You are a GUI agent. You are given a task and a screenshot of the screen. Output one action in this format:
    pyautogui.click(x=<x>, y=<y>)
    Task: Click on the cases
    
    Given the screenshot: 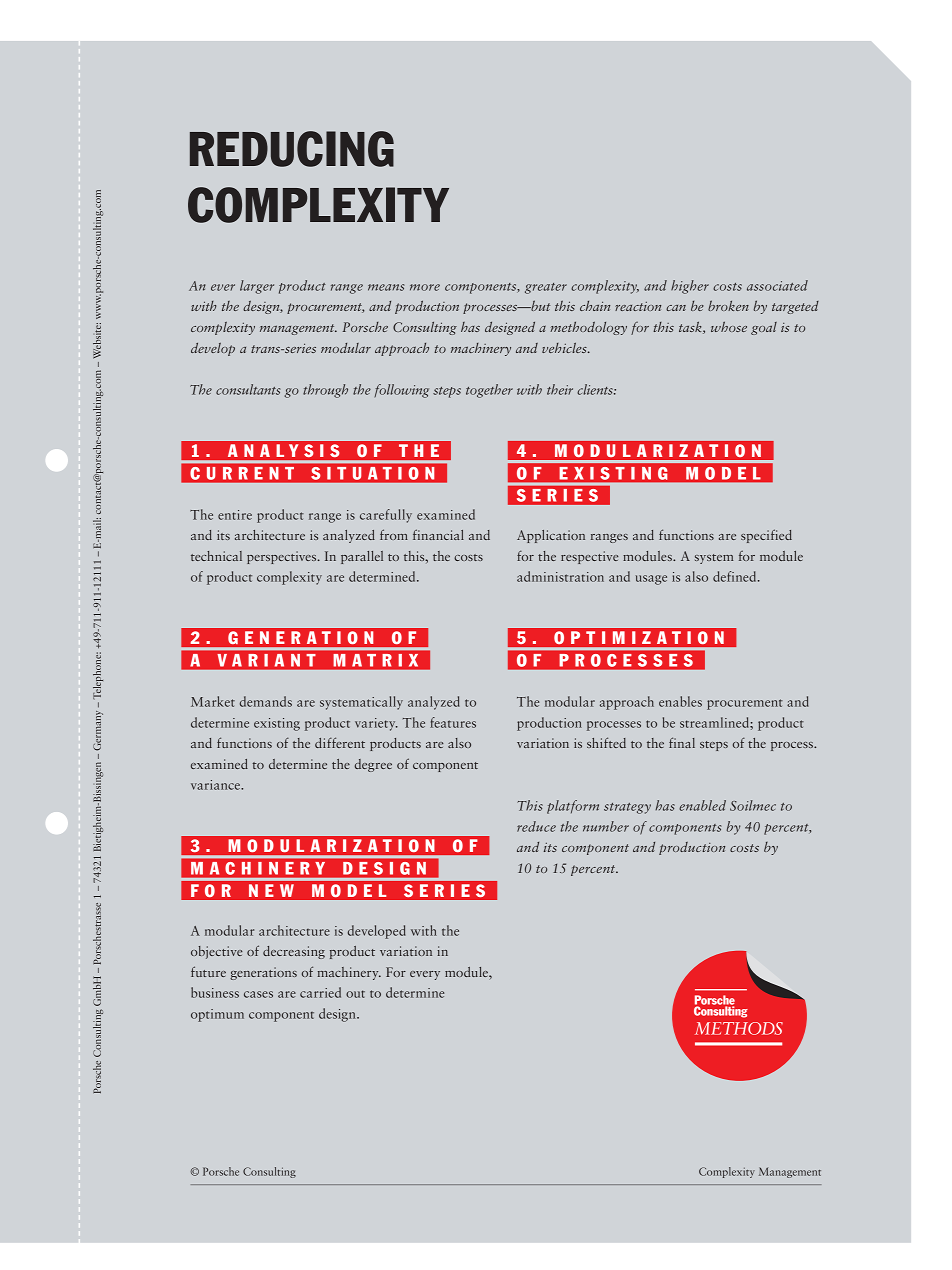 What is the action you would take?
    pyautogui.click(x=258, y=994)
